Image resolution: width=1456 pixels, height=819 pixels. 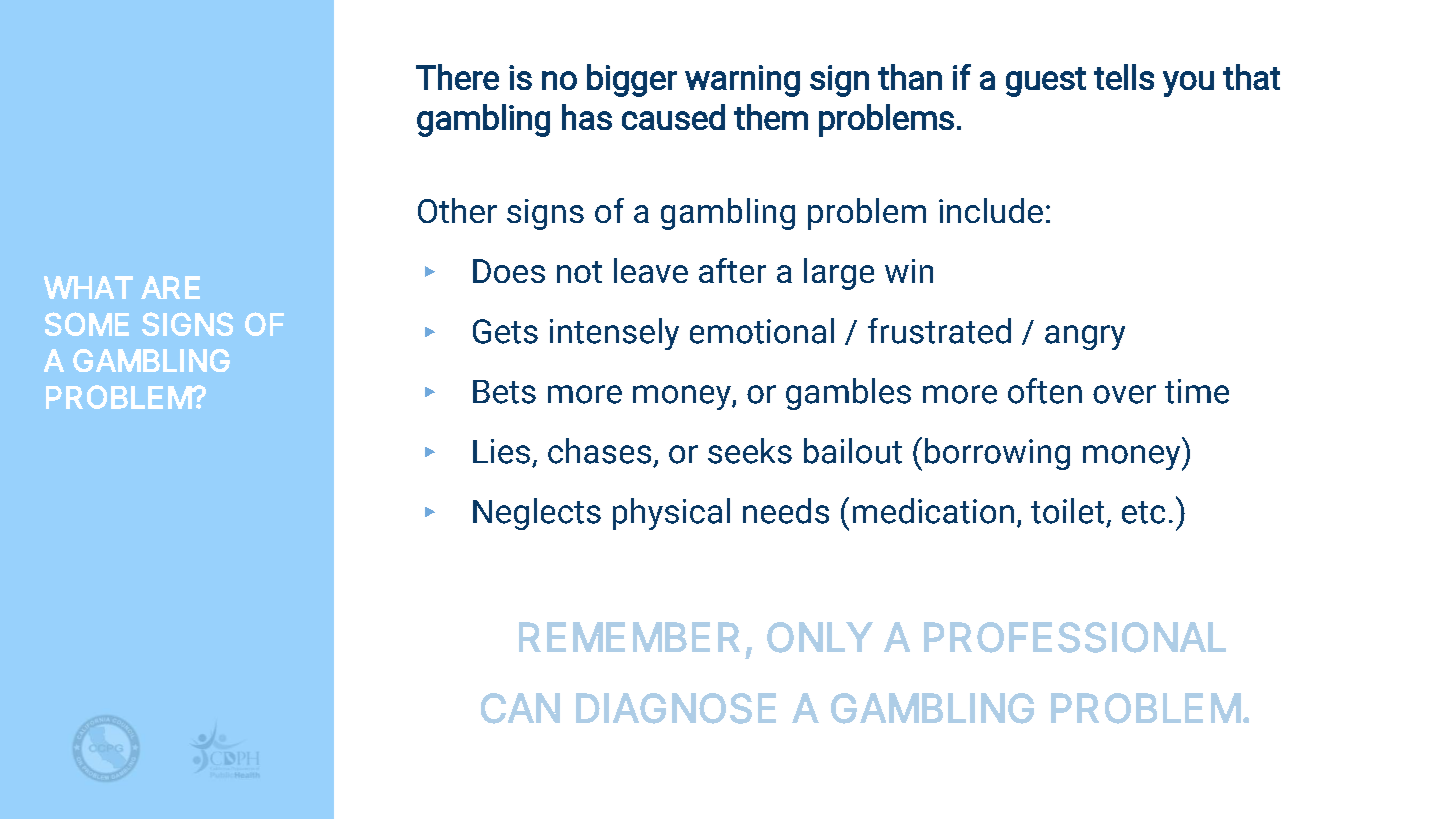 I want to click on include, so click(x=991, y=210).
